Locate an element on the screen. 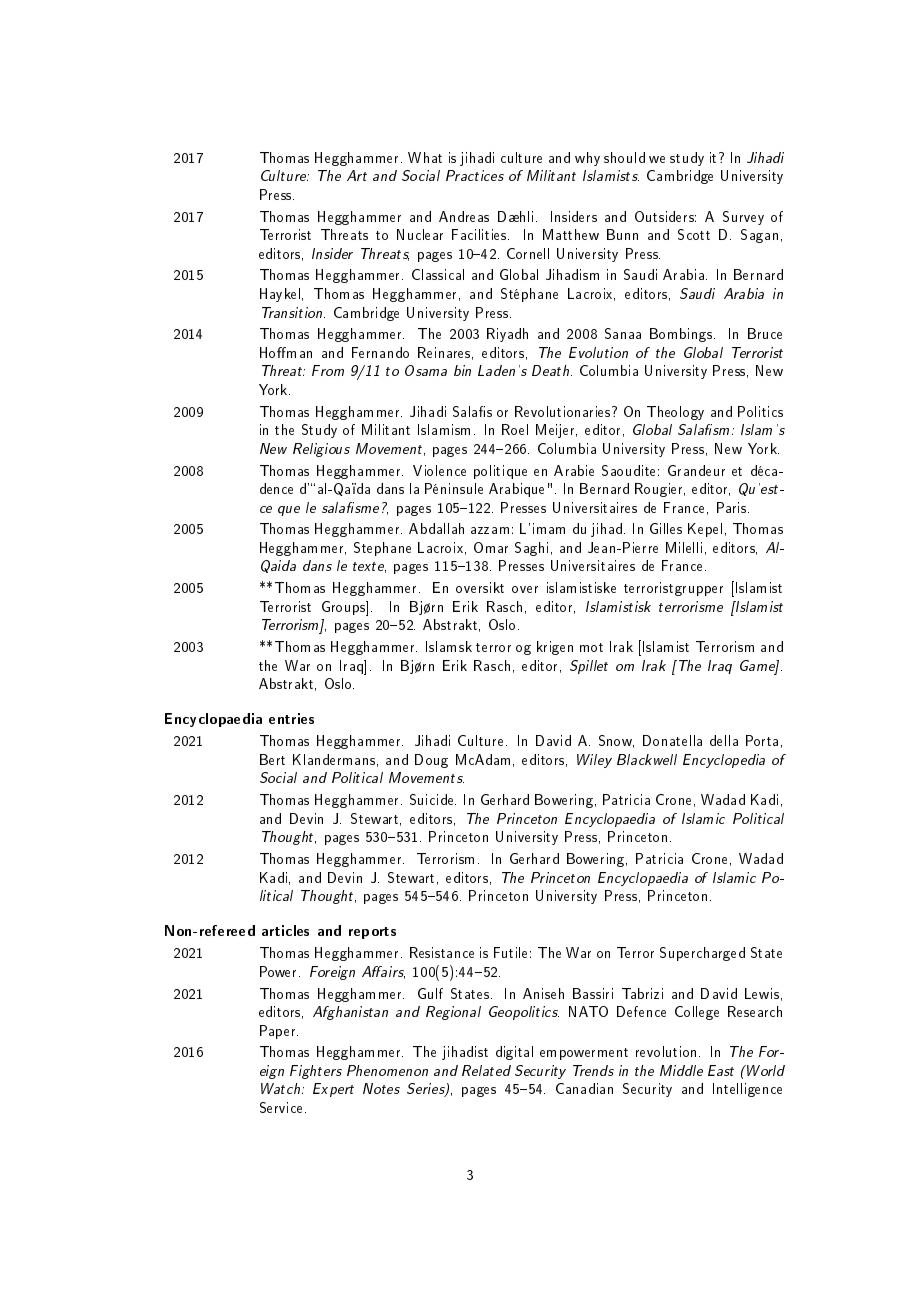 The width and height of the screenshot is (924, 1308). digital is located at coordinates (514, 1053).
